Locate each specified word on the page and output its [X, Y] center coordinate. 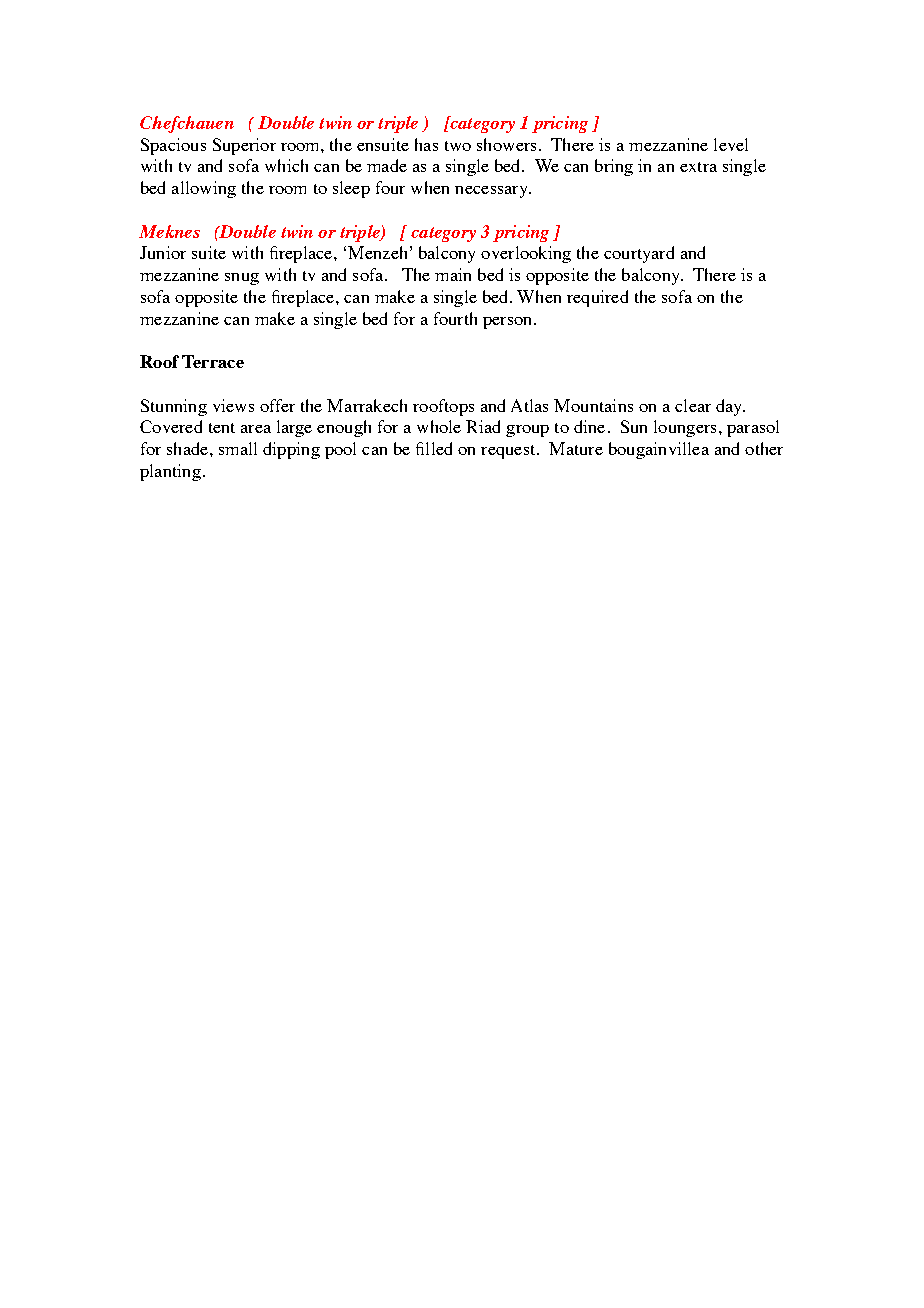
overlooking [526, 254]
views [233, 405]
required [597, 298]
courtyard [639, 254]
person [509, 323]
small [238, 448]
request [509, 452]
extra [698, 167]
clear [693, 405]
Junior [163, 252]
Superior [244, 146]
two [458, 146]
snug [242, 279]
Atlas [529, 405]
